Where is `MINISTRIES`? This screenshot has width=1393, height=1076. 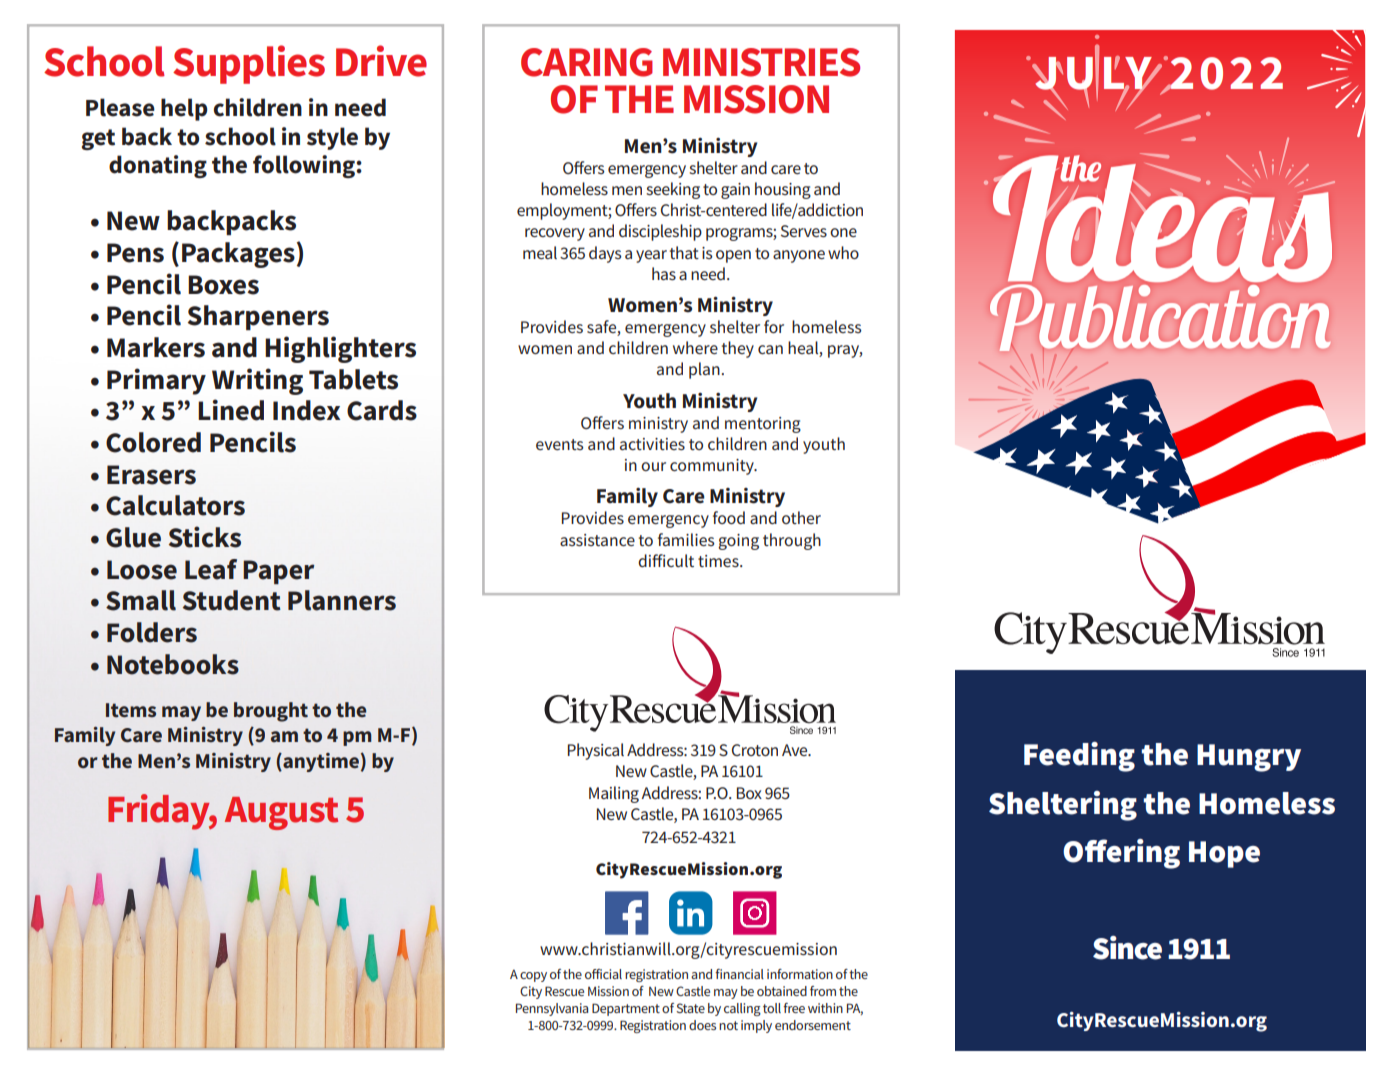
MINISTRIES is located at coordinates (761, 62).
